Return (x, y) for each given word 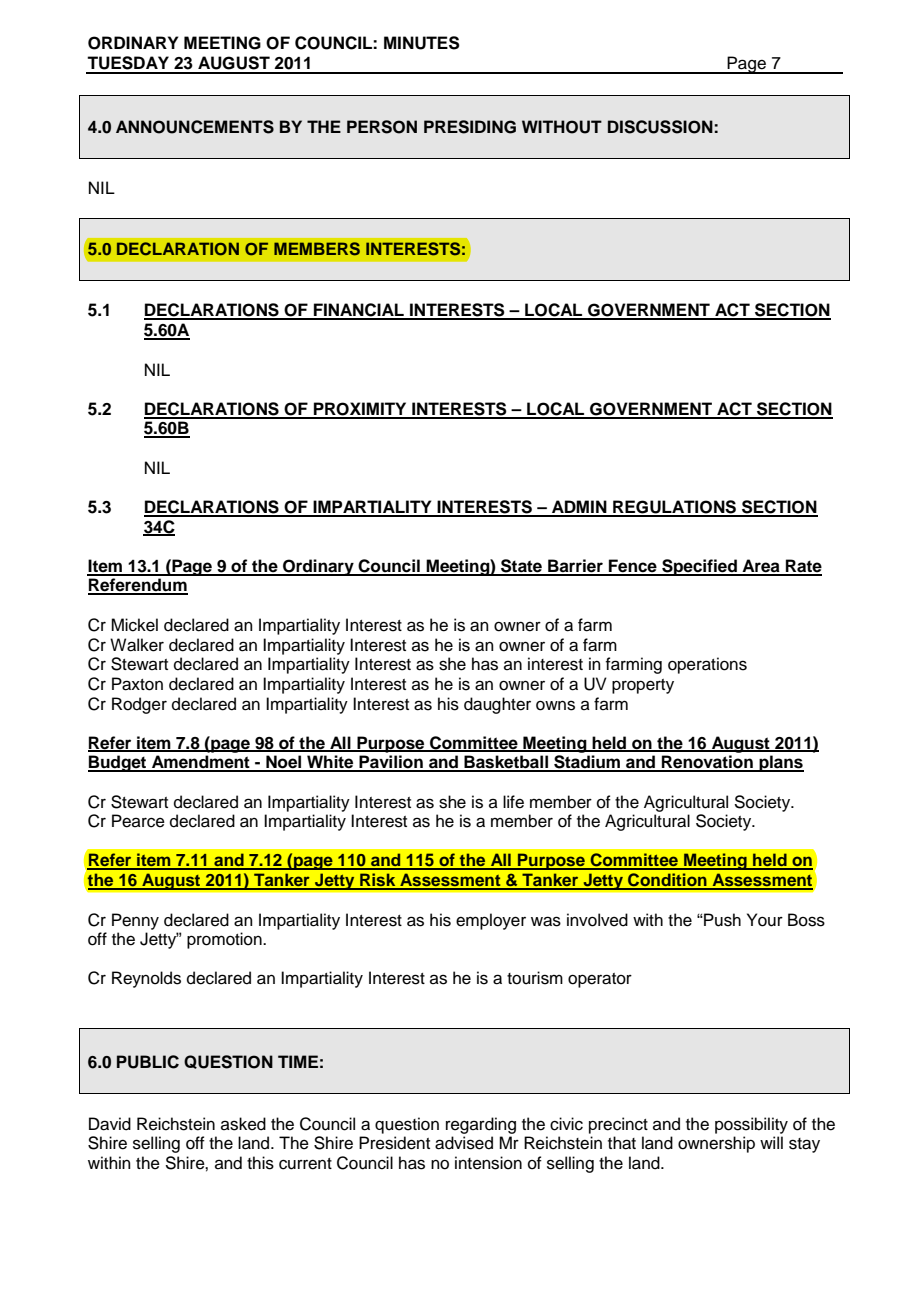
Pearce (138, 821)
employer (491, 921)
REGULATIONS (675, 508)
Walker (137, 645)
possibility (751, 1125)
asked (243, 1124)
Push (721, 920)
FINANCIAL (359, 311)
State (522, 567)
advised (464, 1143)
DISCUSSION (660, 127)
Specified (699, 567)
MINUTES (422, 43)
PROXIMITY (360, 410)
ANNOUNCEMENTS (195, 127)
